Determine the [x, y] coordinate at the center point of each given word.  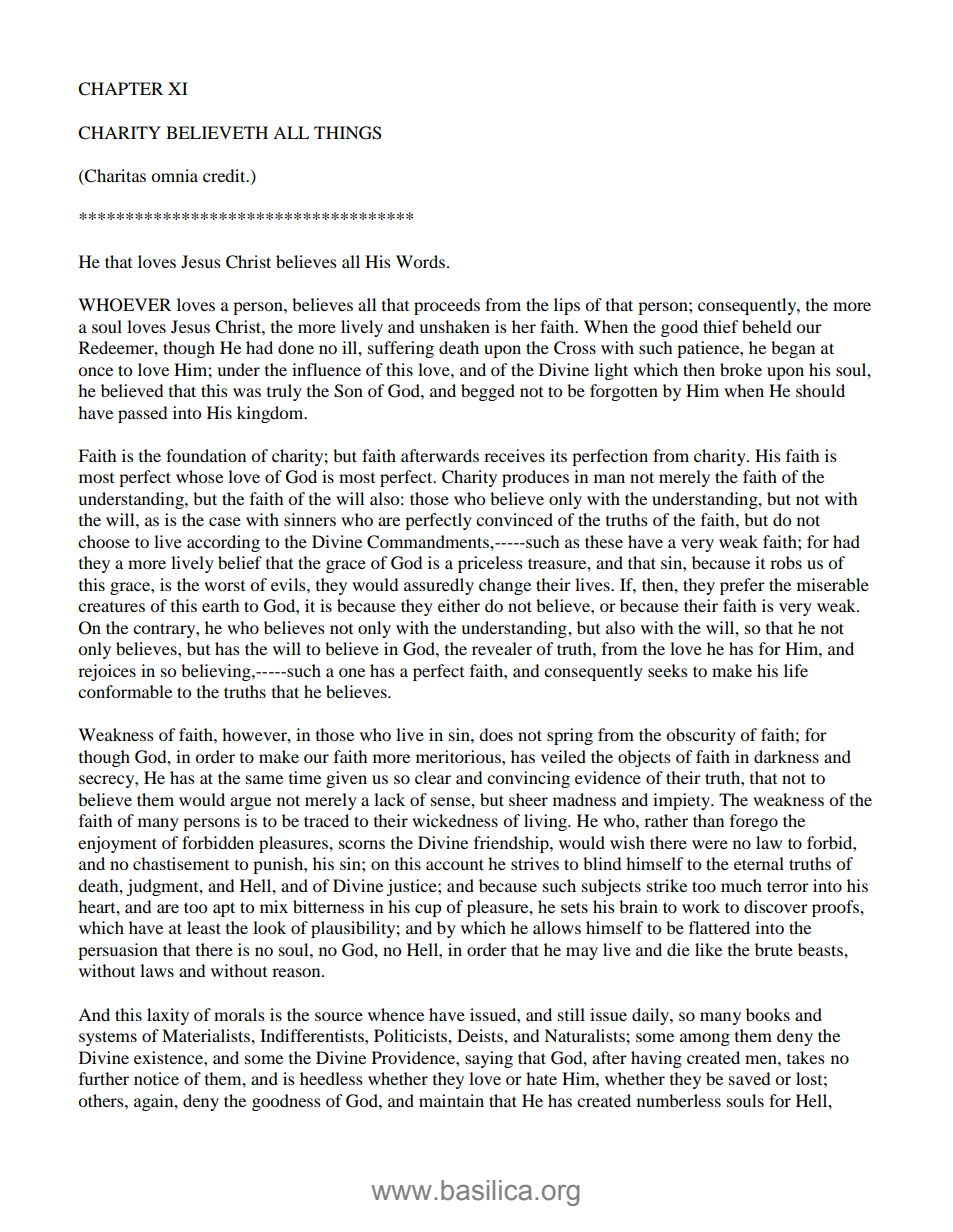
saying [489, 1059]
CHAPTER [120, 89]
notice [156, 1078]
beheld [766, 326]
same [264, 779]
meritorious [459, 756]
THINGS [348, 133]
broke [741, 369]
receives [514, 455]
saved [749, 1078]
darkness [786, 756]
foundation [206, 455]
